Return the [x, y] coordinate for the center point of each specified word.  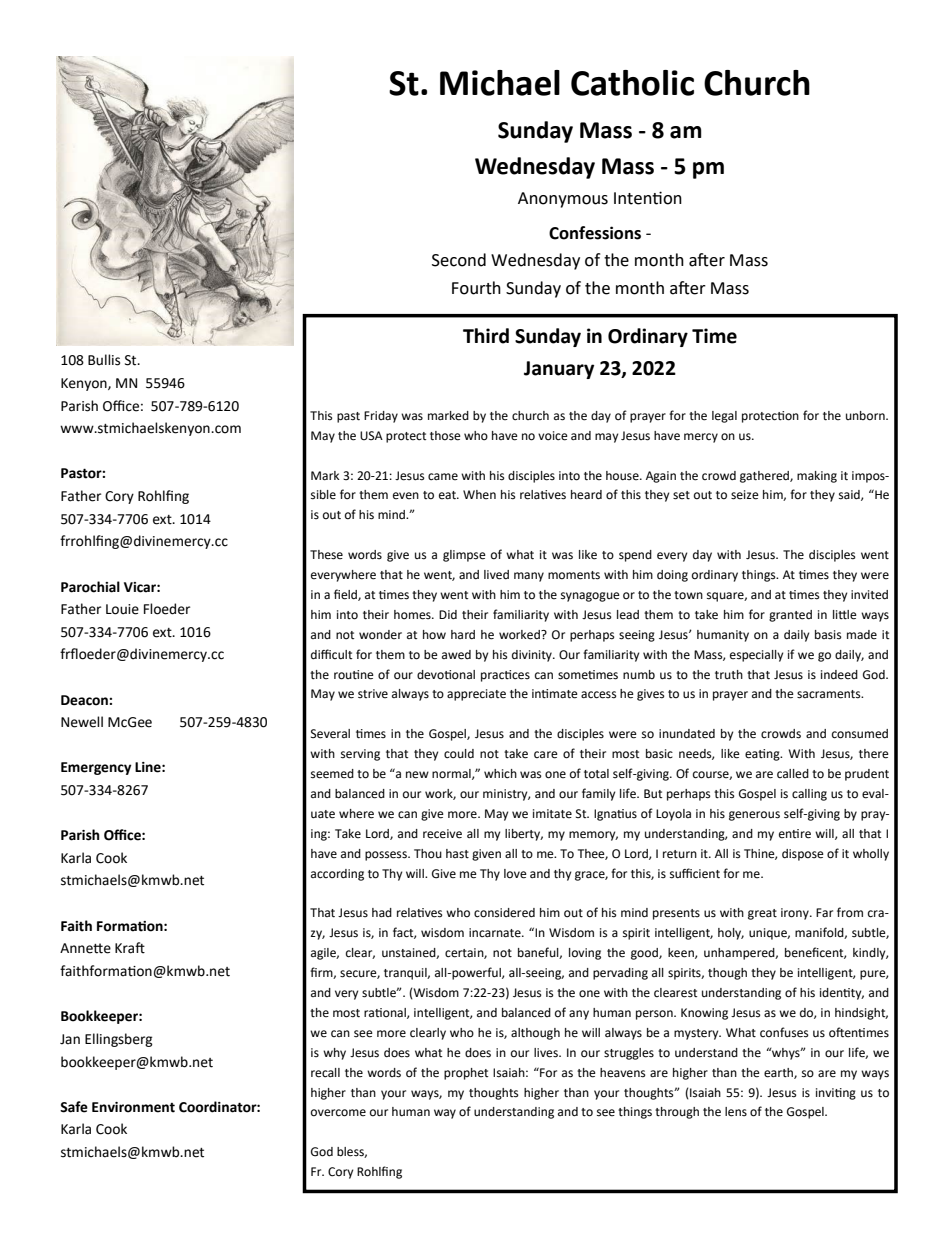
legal [724, 417]
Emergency [96, 768]
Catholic [632, 83]
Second [459, 260]
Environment [133, 1107]
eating [763, 755]
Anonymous [563, 200]
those [445, 436]
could [459, 754]
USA [371, 435]
